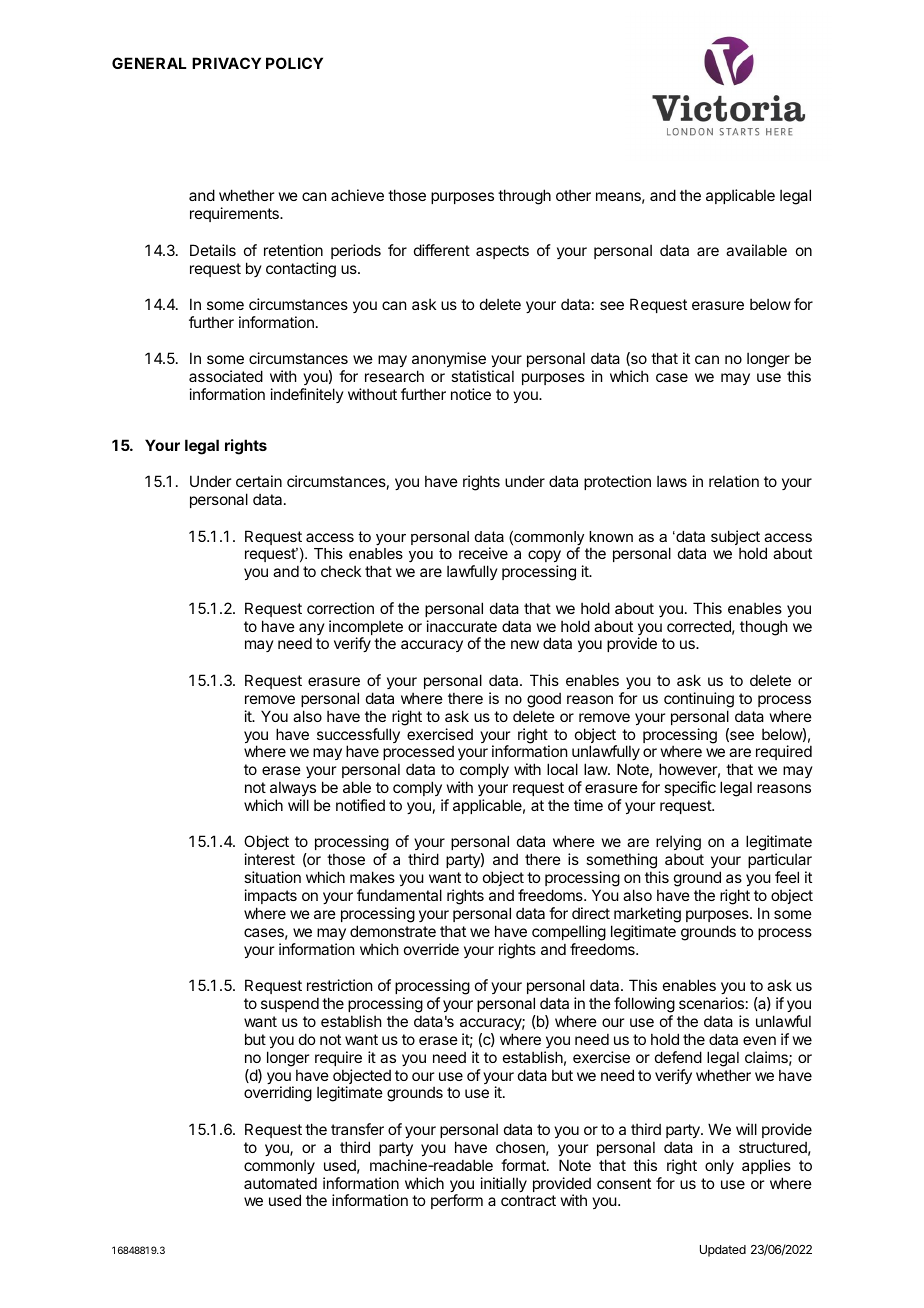  Describe the element at coordinates (524, 197) in the image. I see `through` at that location.
